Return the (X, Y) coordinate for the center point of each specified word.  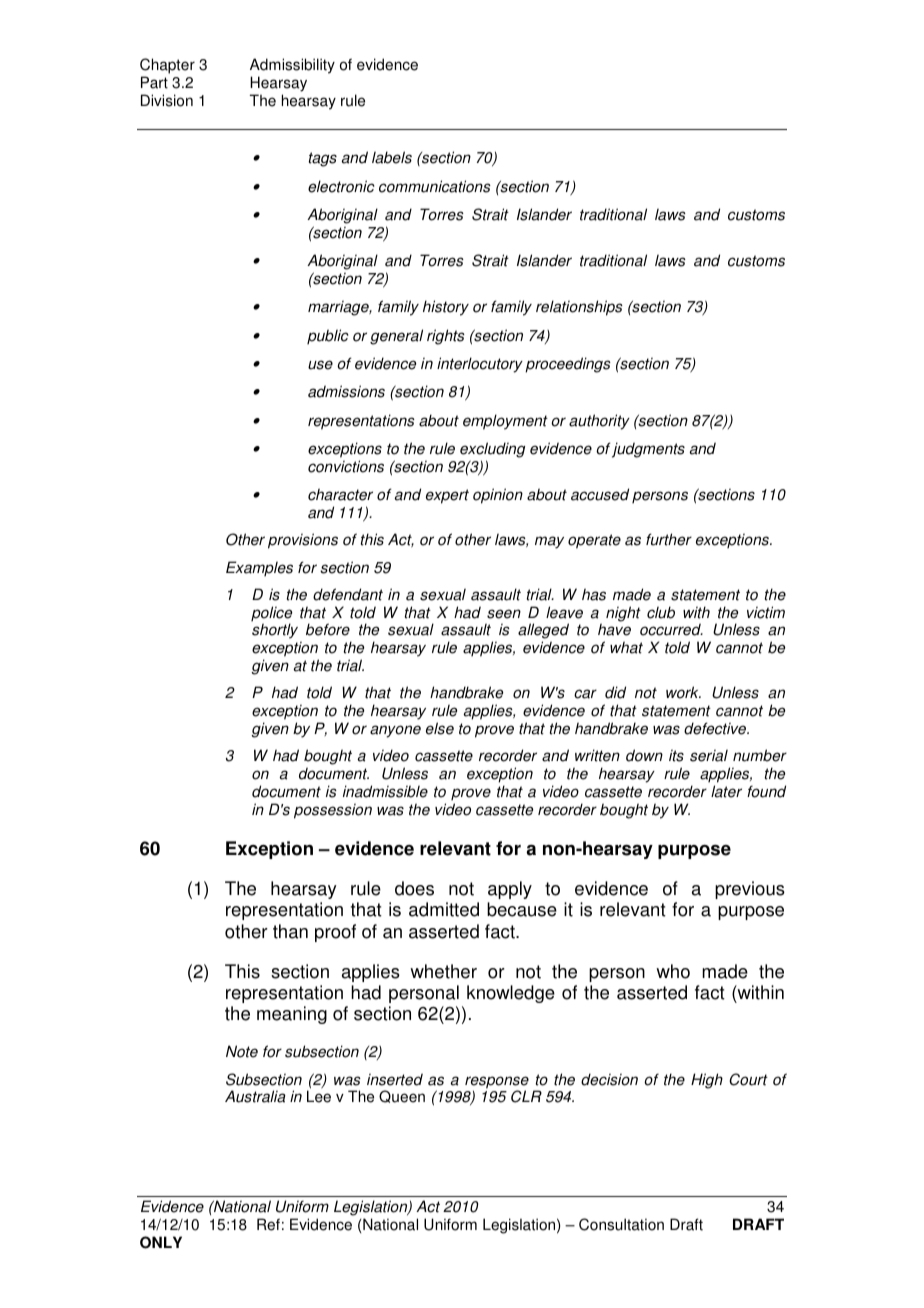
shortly (275, 631)
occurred (671, 629)
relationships (579, 308)
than (290, 931)
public (328, 337)
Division (167, 100)
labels (392, 157)
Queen (402, 1096)
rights (446, 337)
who (673, 971)
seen (504, 614)
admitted (444, 909)
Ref (268, 1224)
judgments (648, 450)
